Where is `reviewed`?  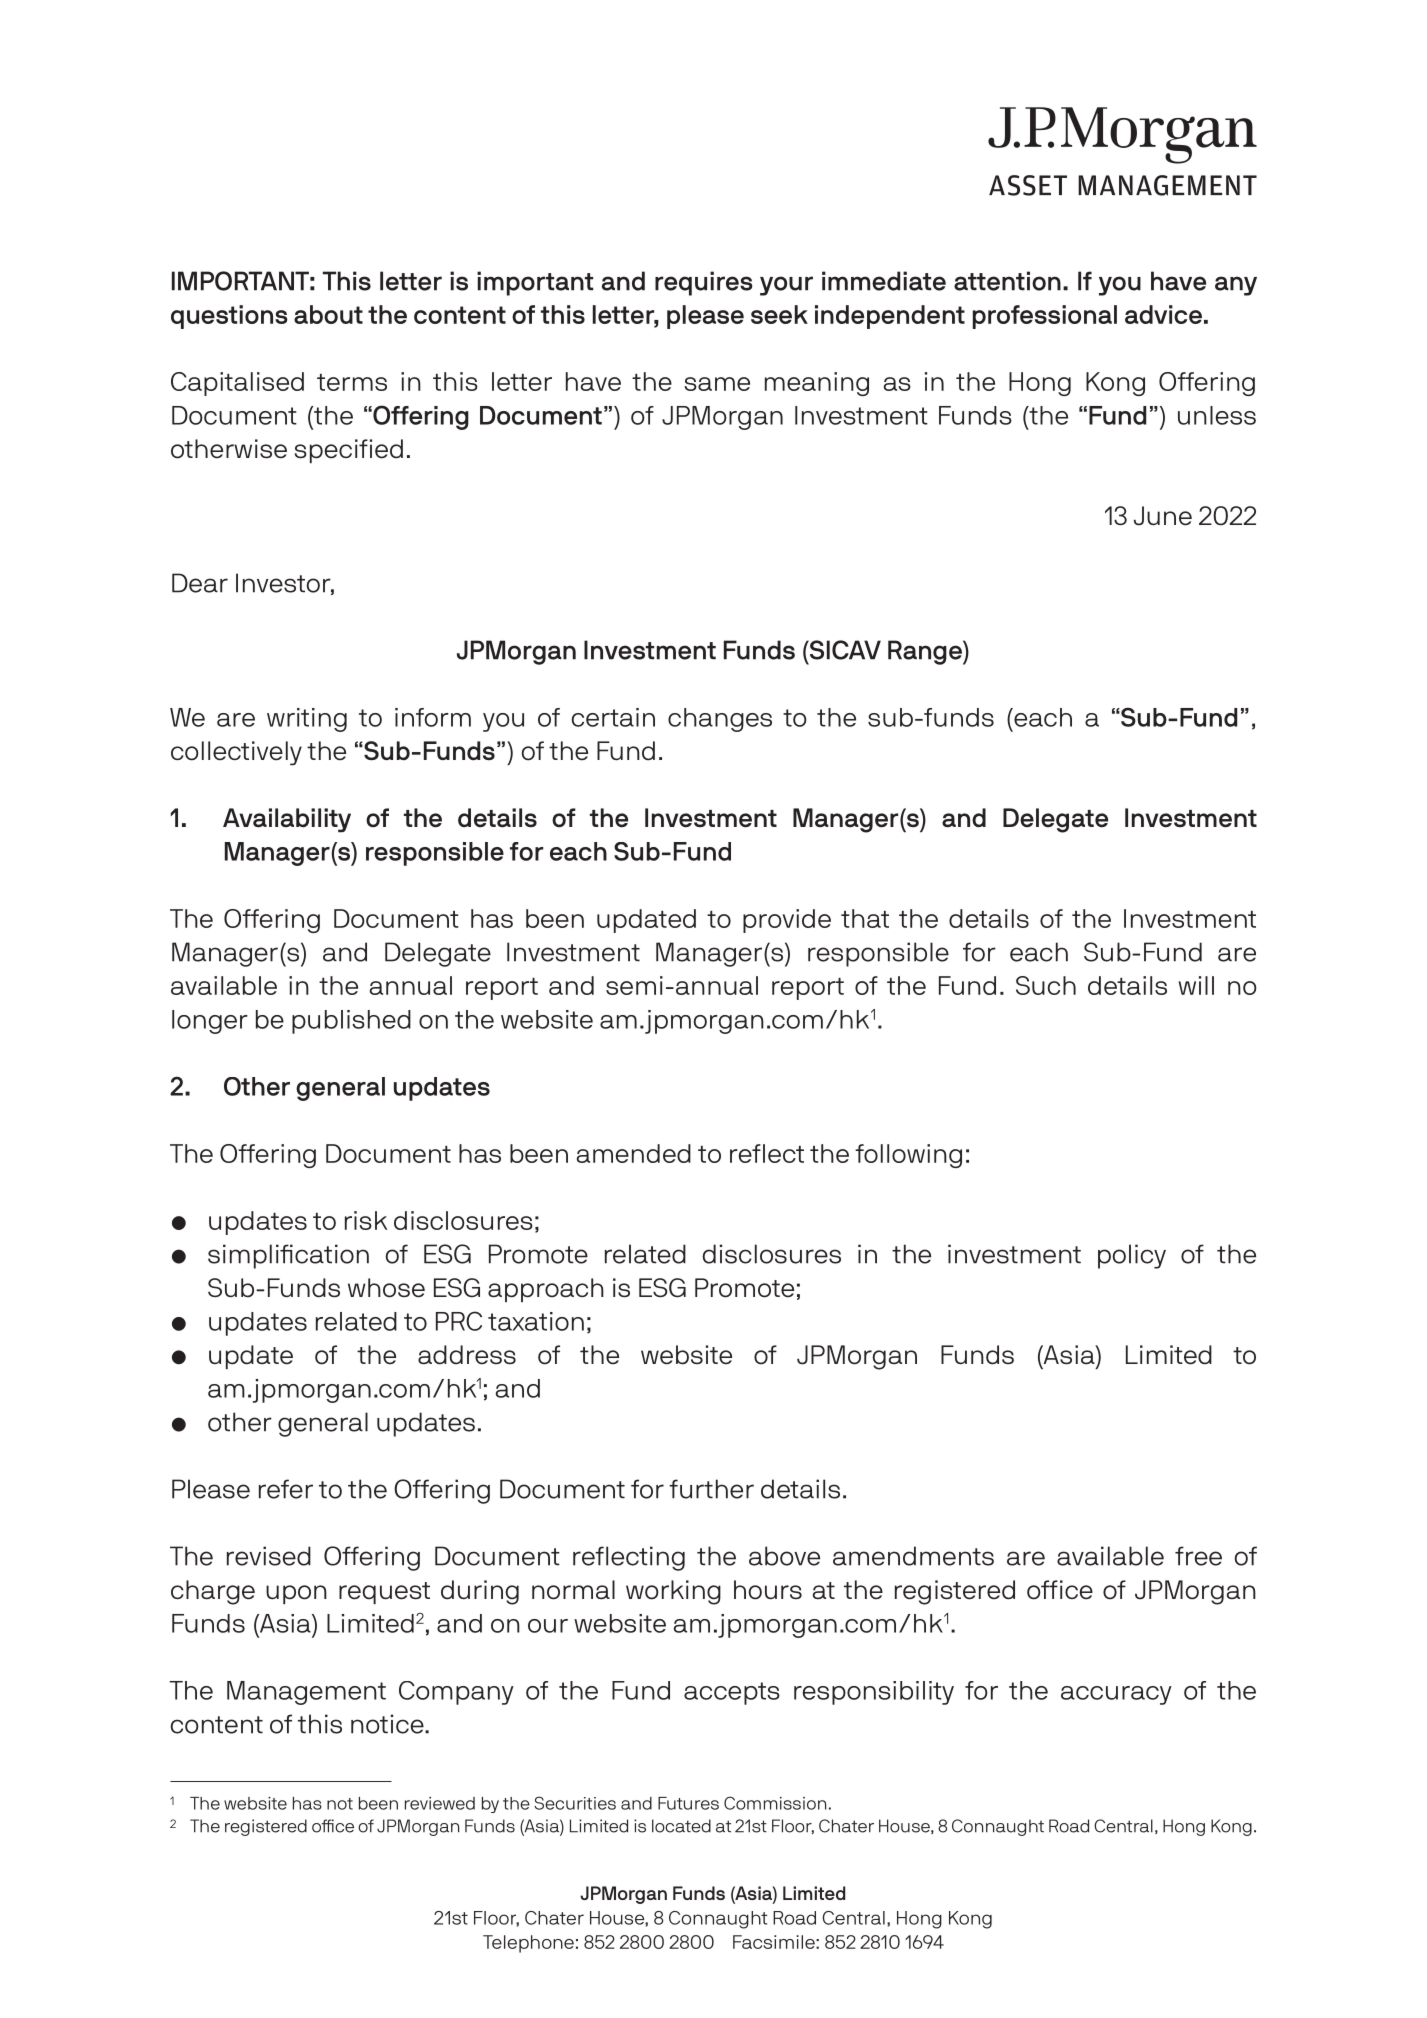
reviewed is located at coordinates (440, 1803).
